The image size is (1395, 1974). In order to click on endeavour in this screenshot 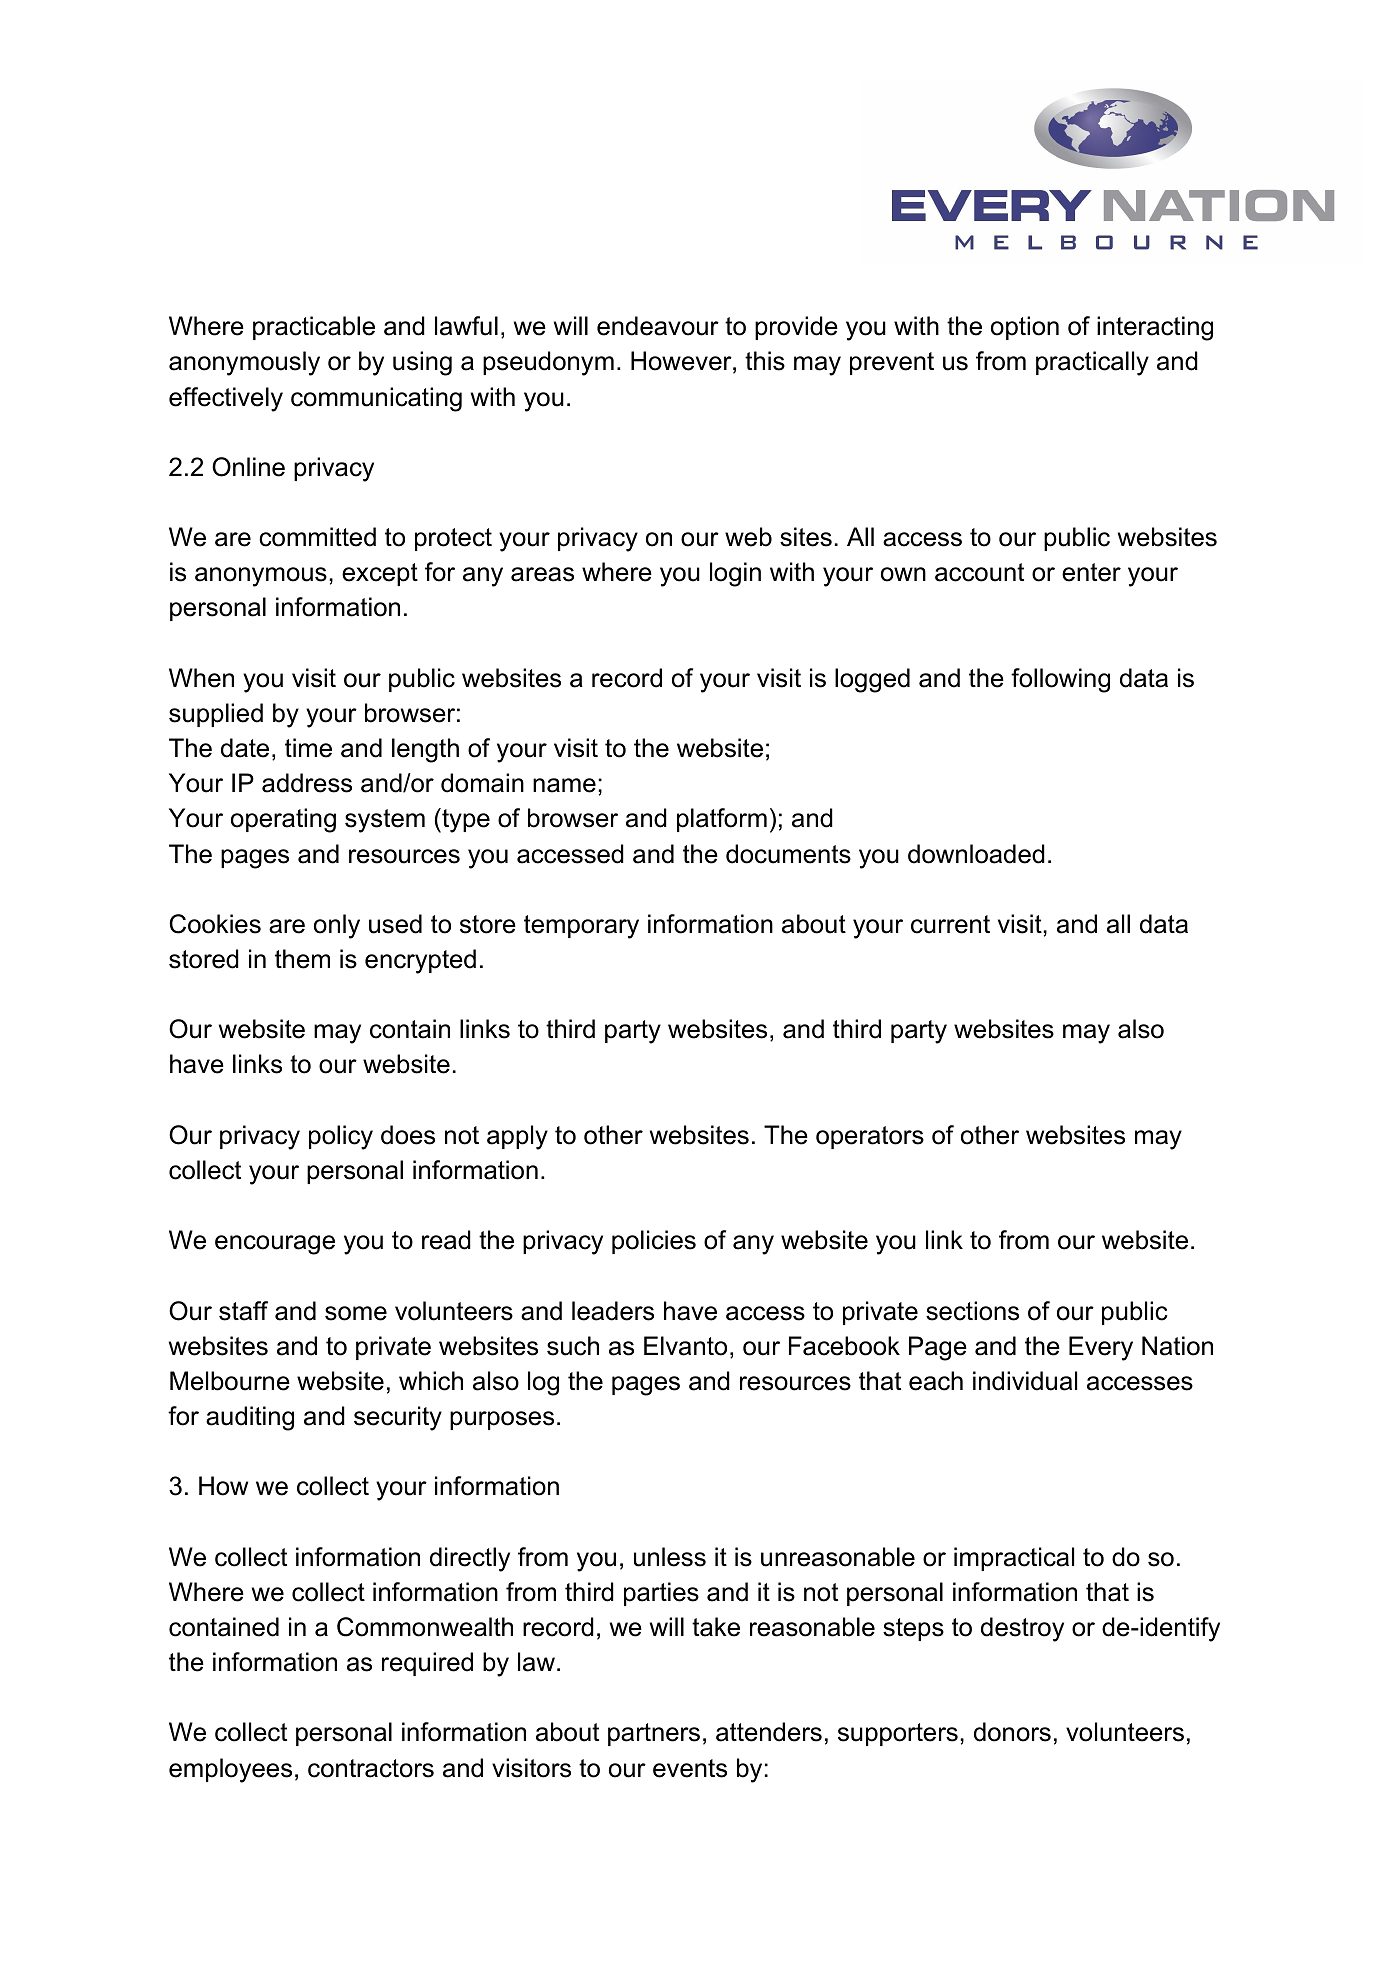, I will do `click(658, 326)`.
